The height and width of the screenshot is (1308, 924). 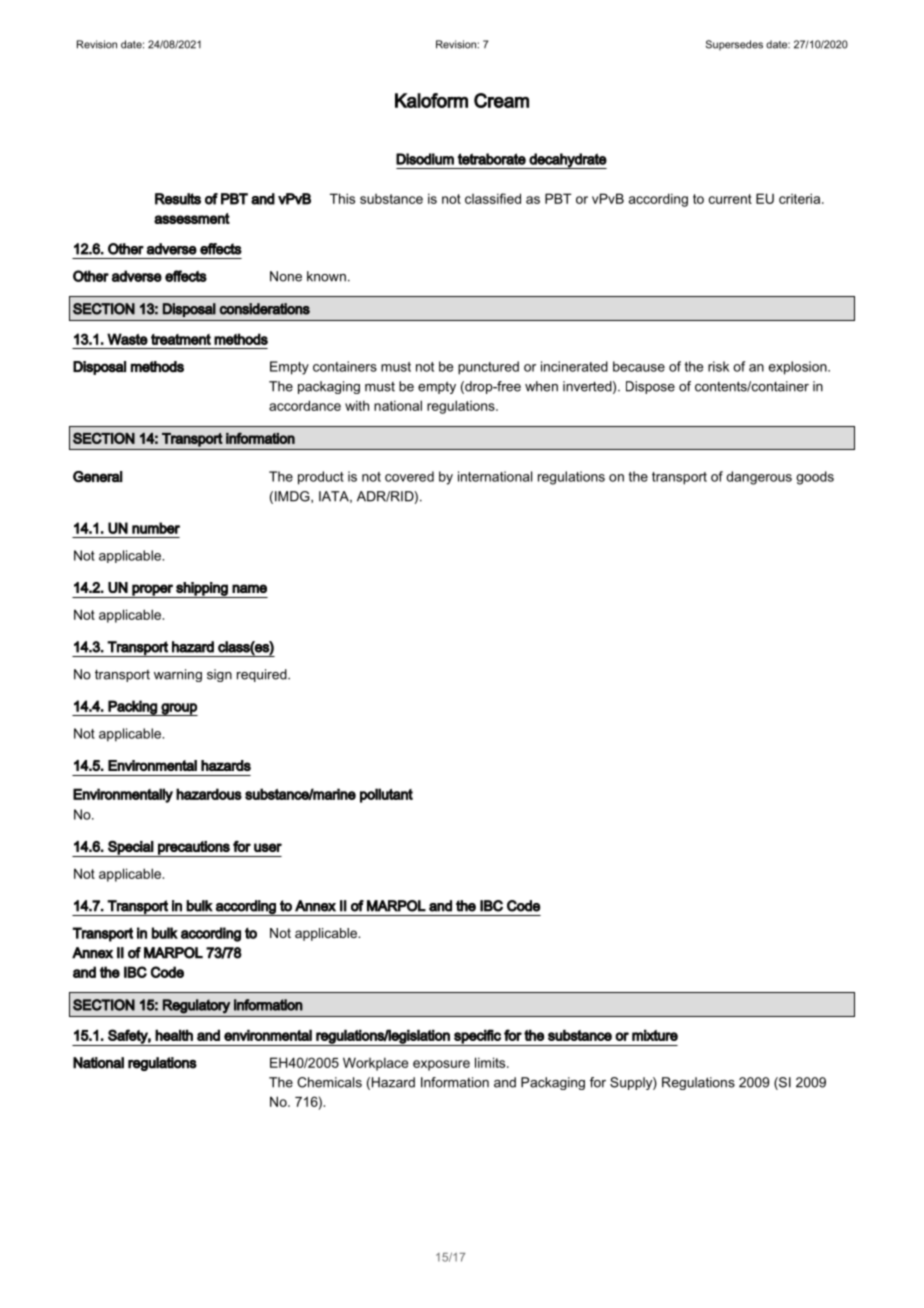 What do you see at coordinates (386, 795) in the screenshot?
I see `pollutant` at bounding box center [386, 795].
